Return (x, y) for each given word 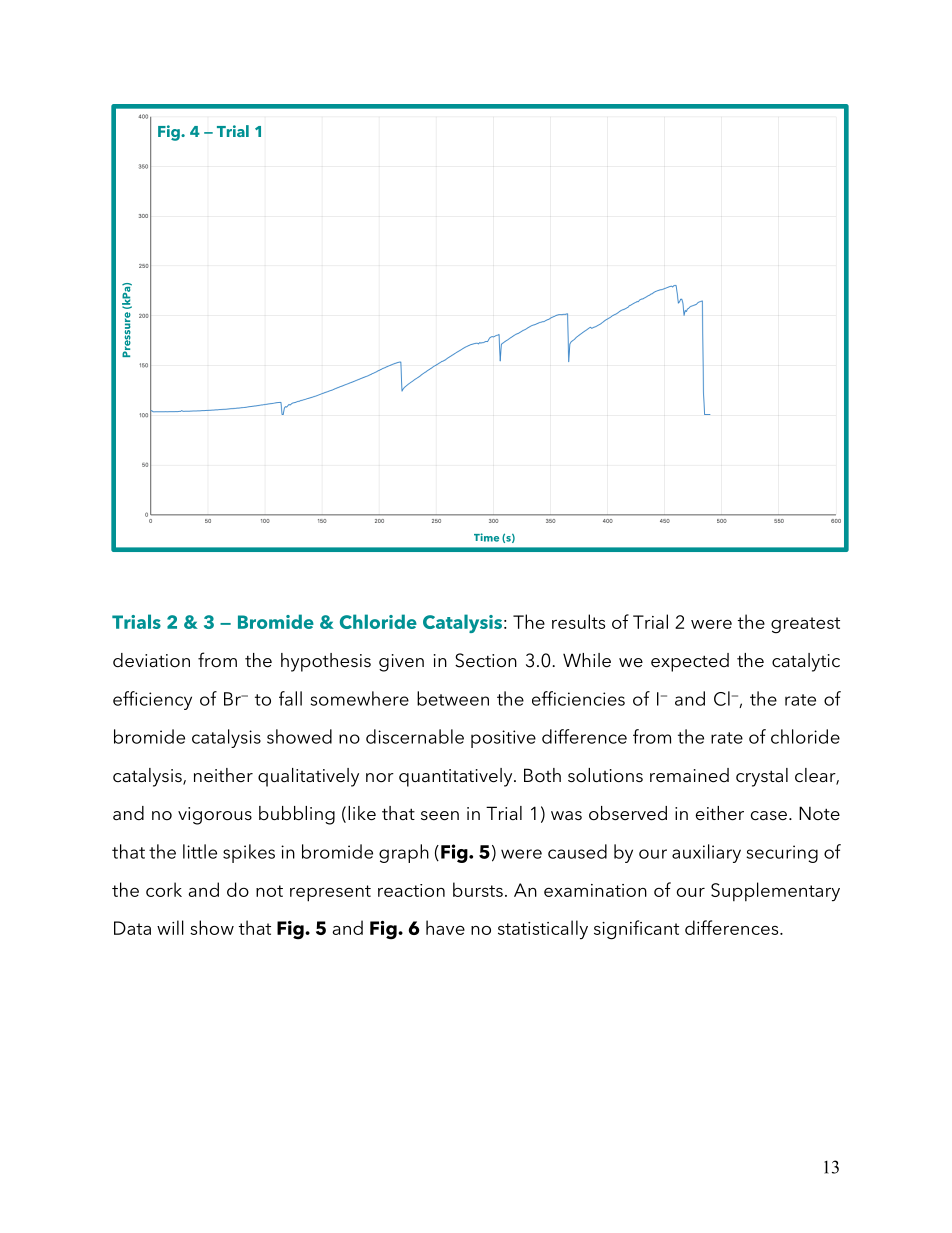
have (445, 927)
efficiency (152, 700)
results (578, 621)
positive (503, 739)
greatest (805, 625)
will (170, 927)
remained (689, 775)
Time (486, 537)
